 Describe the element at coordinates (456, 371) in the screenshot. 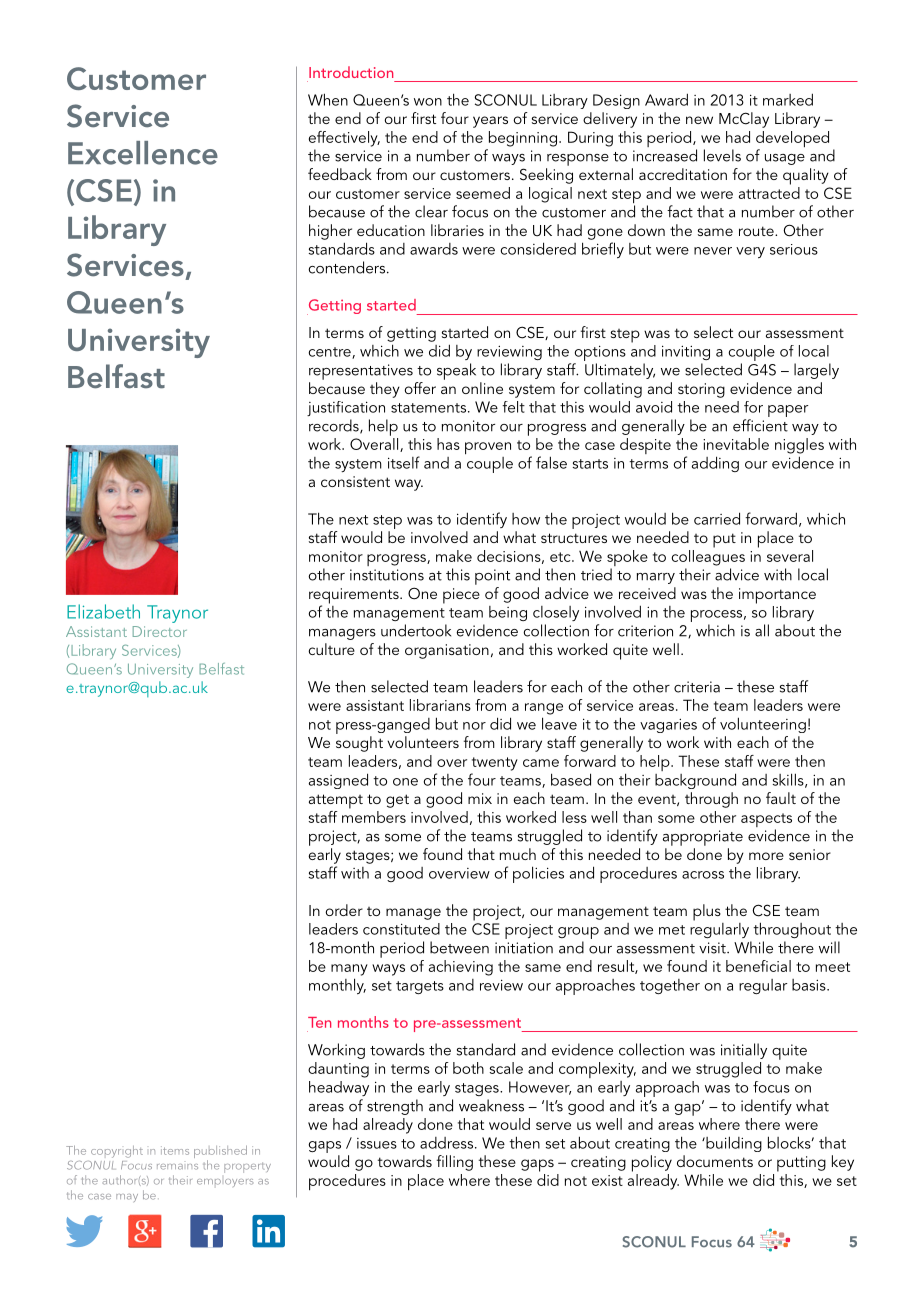

I see `speak` at that location.
